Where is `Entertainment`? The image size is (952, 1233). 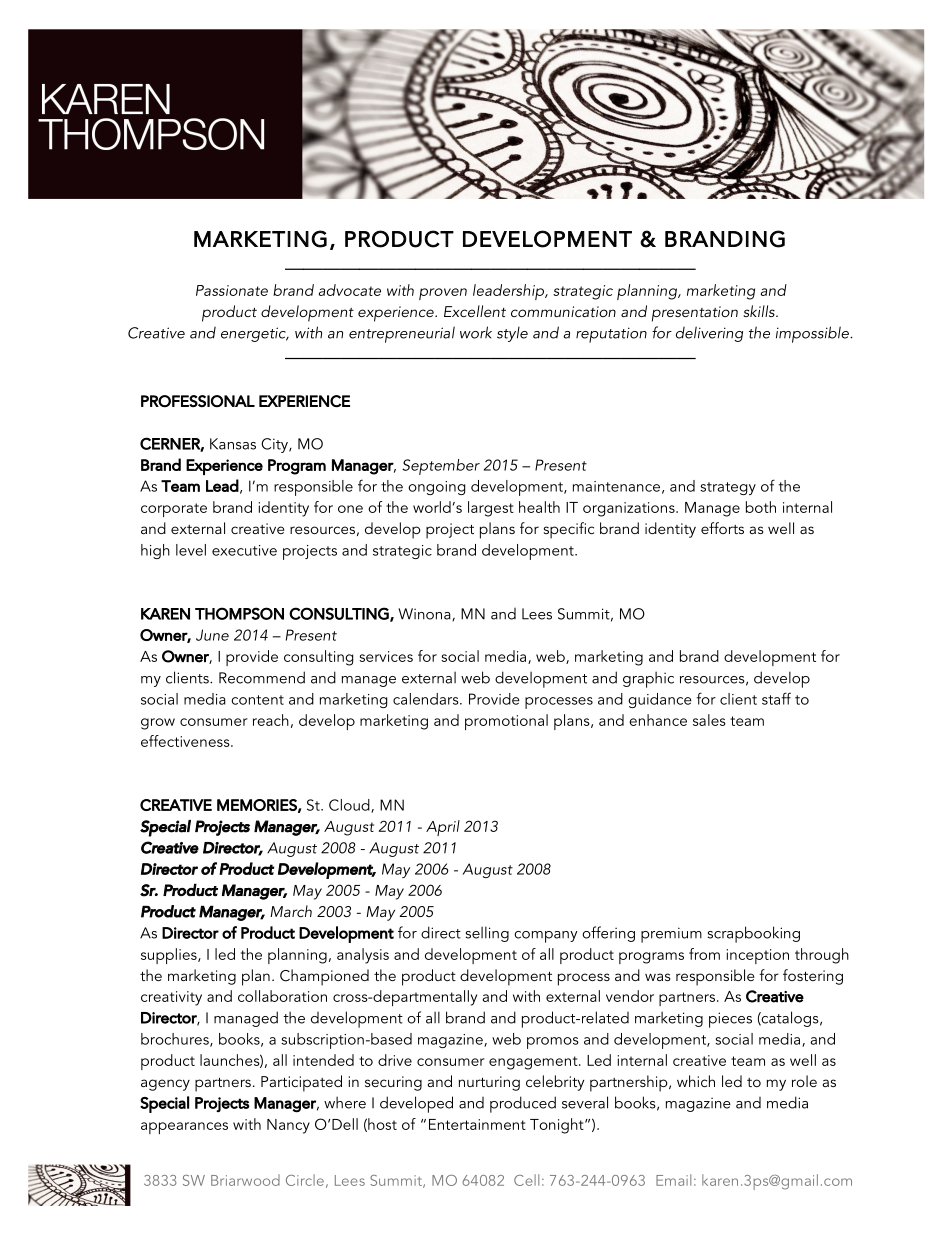
Entertainment is located at coordinates (477, 1124).
